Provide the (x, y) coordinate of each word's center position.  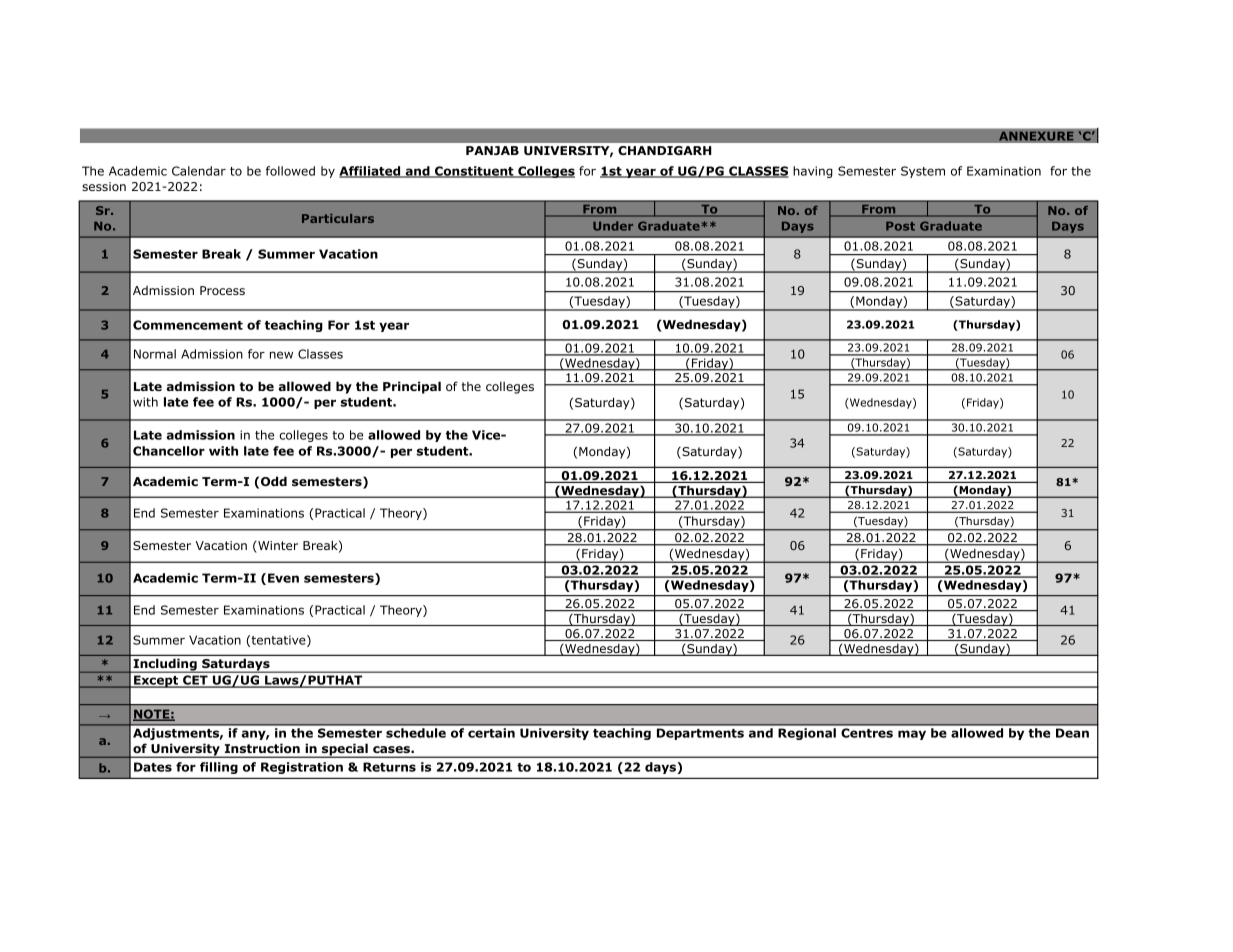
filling (219, 768)
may (912, 735)
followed (290, 171)
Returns (389, 767)
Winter (277, 547)
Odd (274, 481)
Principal (412, 387)
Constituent (474, 172)
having (813, 172)
